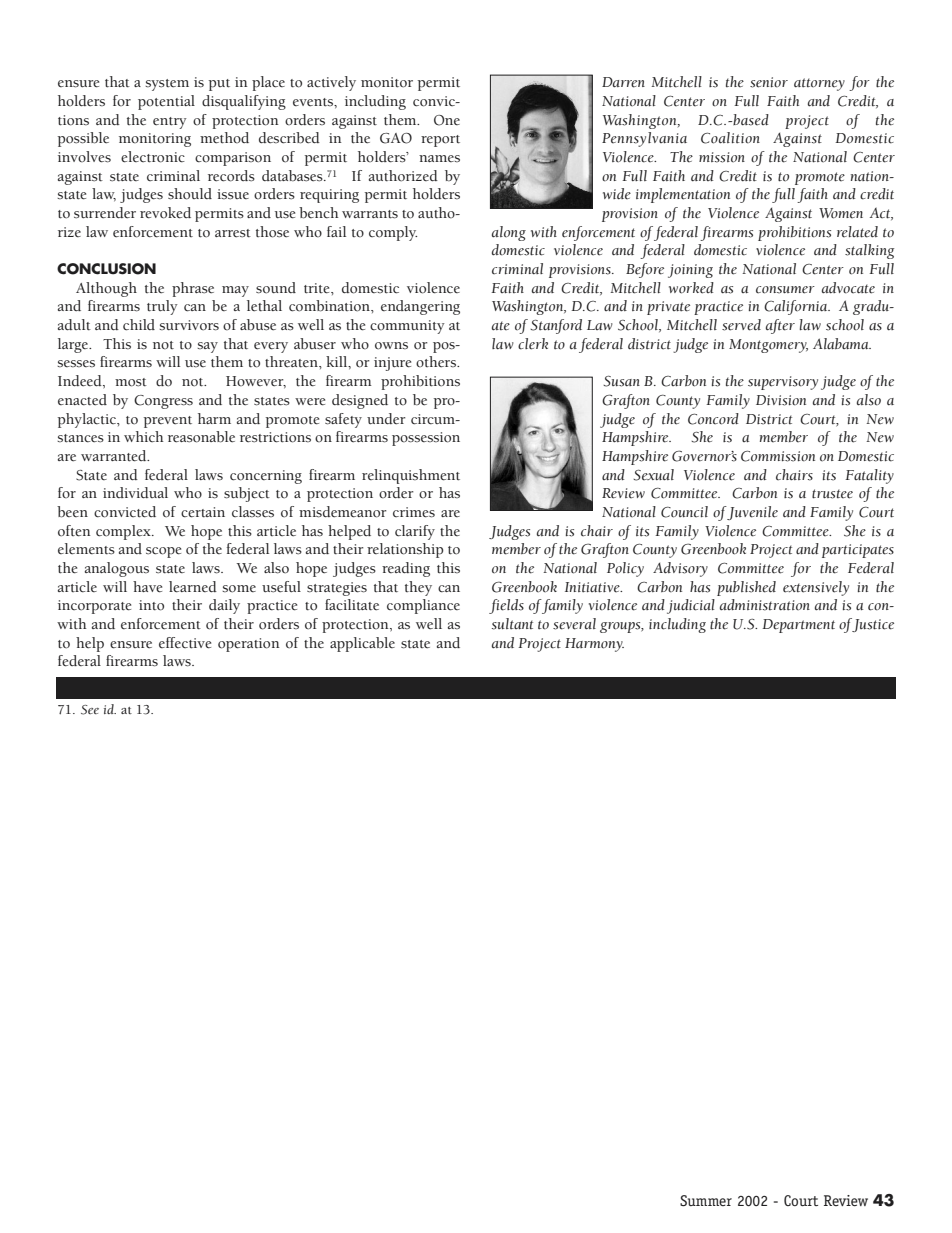 This screenshot has height=1233, width=952. I want to click on applicable, so click(362, 644).
